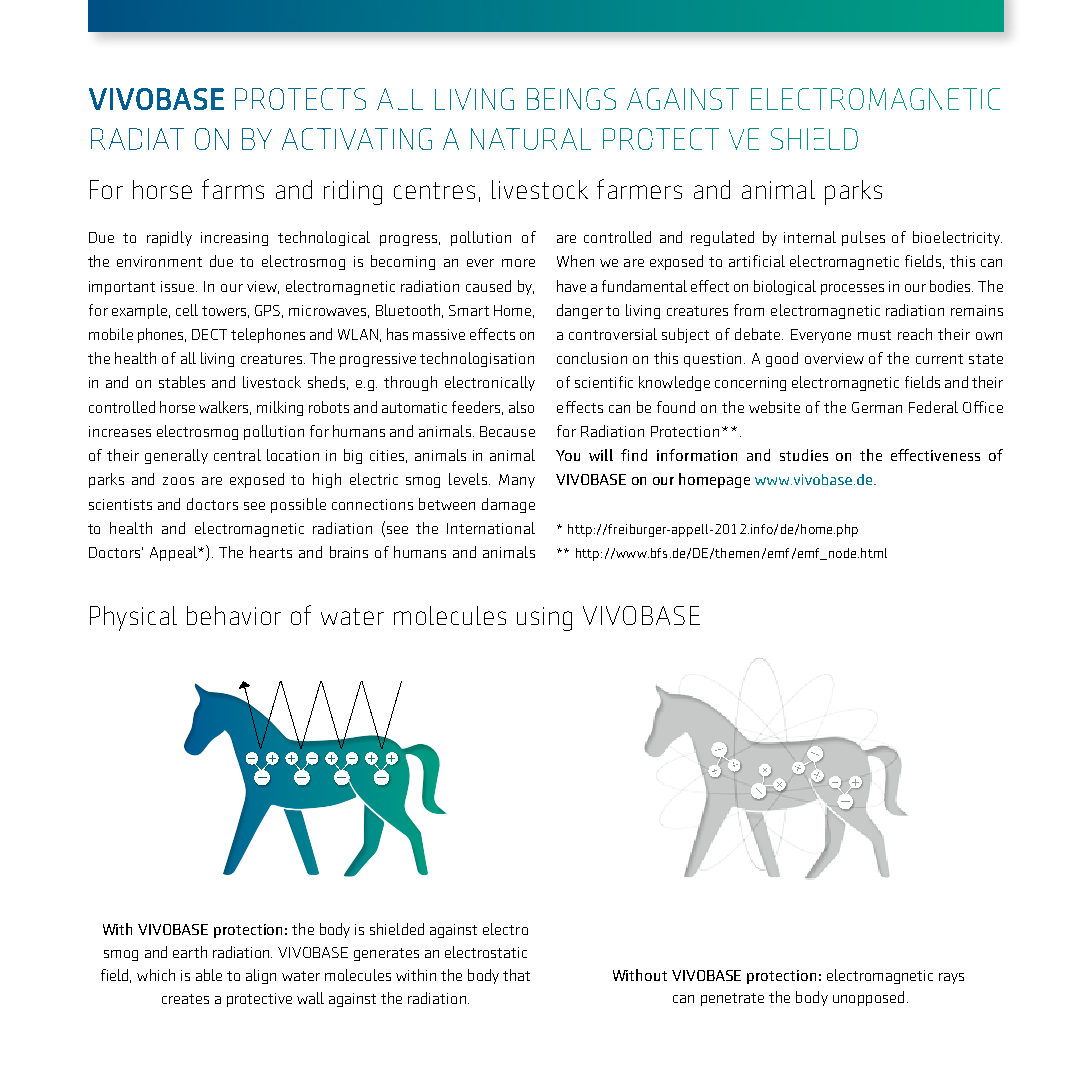  Describe the element at coordinates (544, 619) in the screenshot. I see `using` at that location.
